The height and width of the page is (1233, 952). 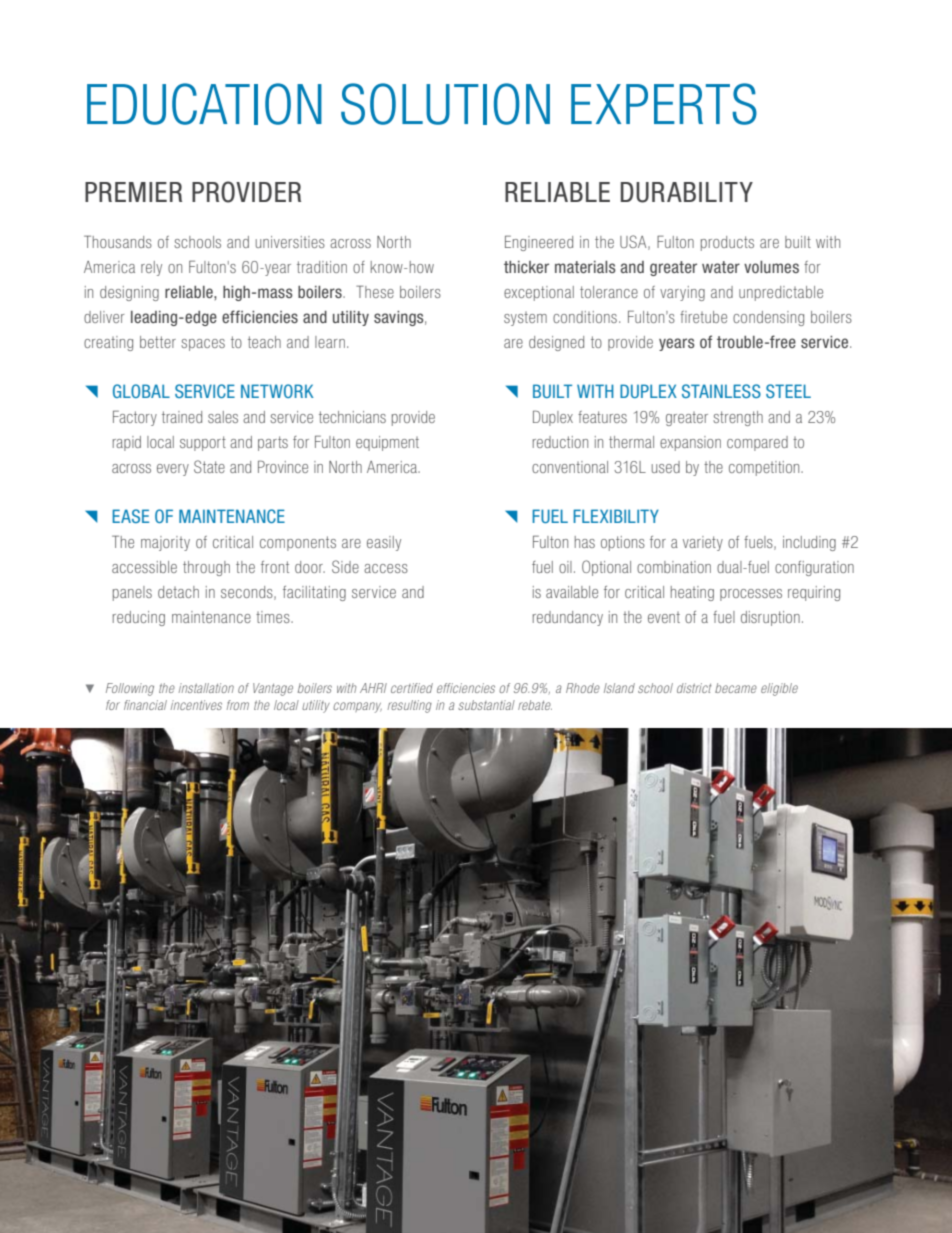 I want to click on condensing, so click(x=768, y=318).
